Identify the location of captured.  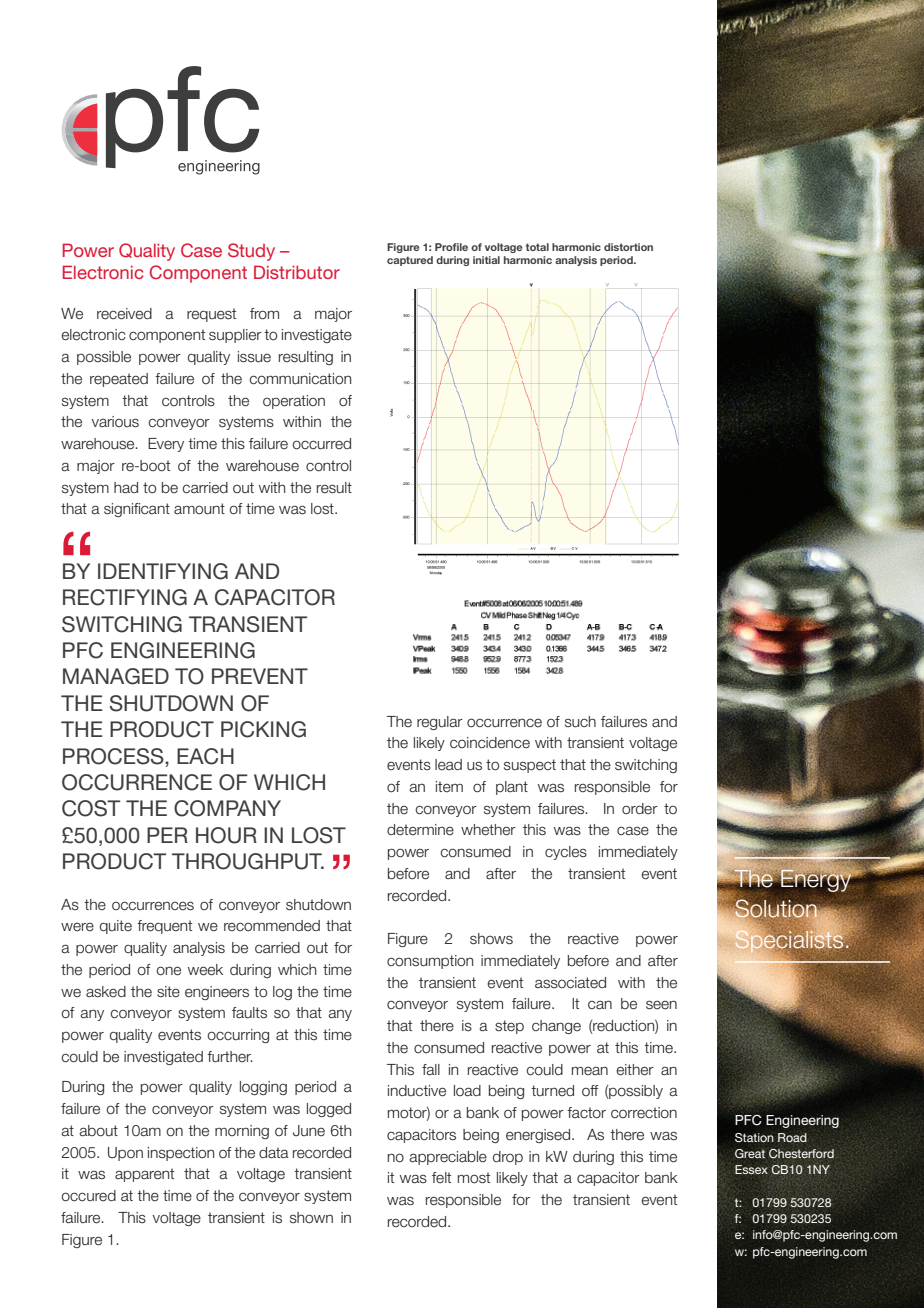
(410, 261).
